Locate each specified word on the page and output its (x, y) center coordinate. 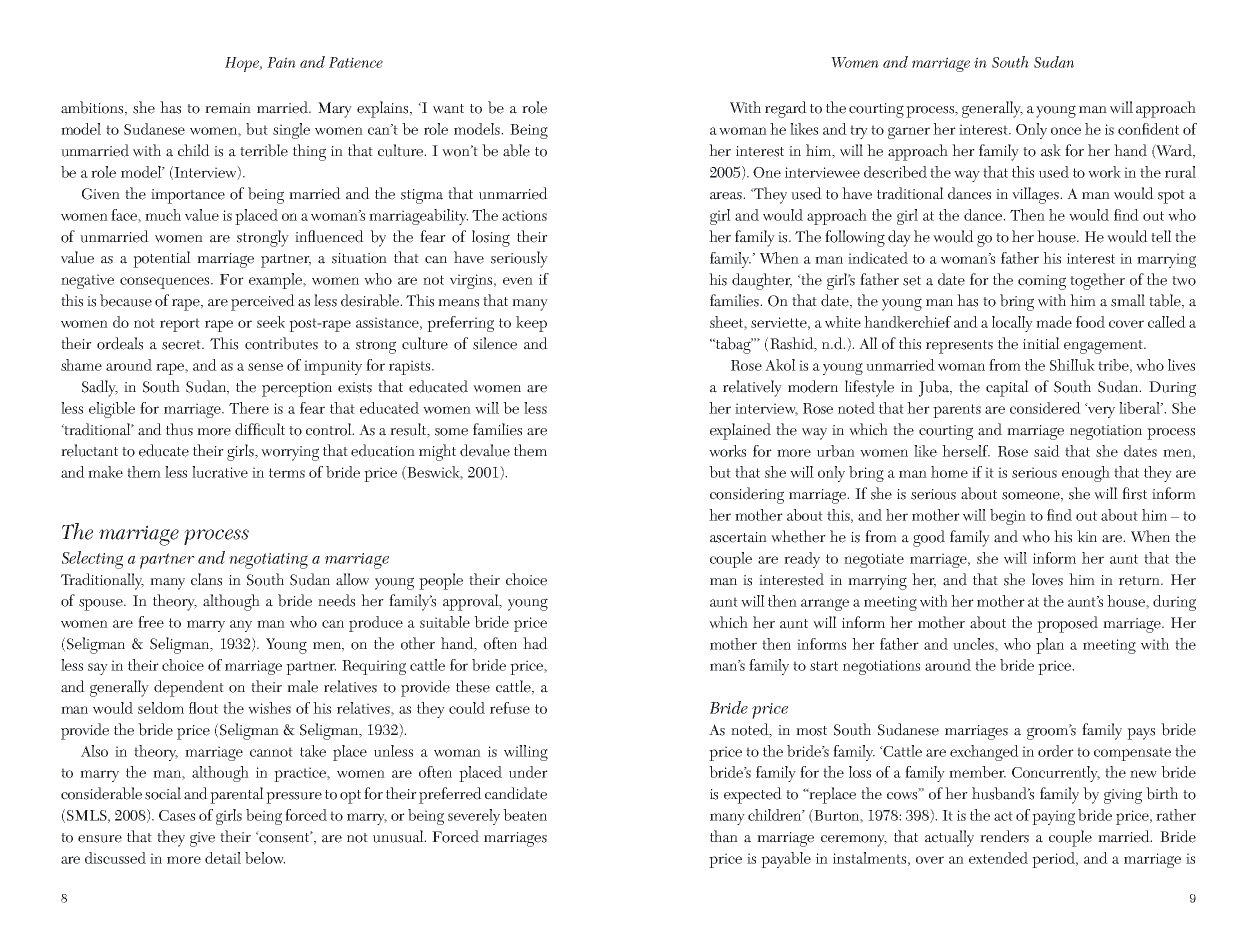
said (1047, 451)
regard (786, 109)
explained (740, 431)
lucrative (220, 472)
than (724, 836)
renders (1004, 836)
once (1066, 131)
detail (223, 858)
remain (228, 108)
